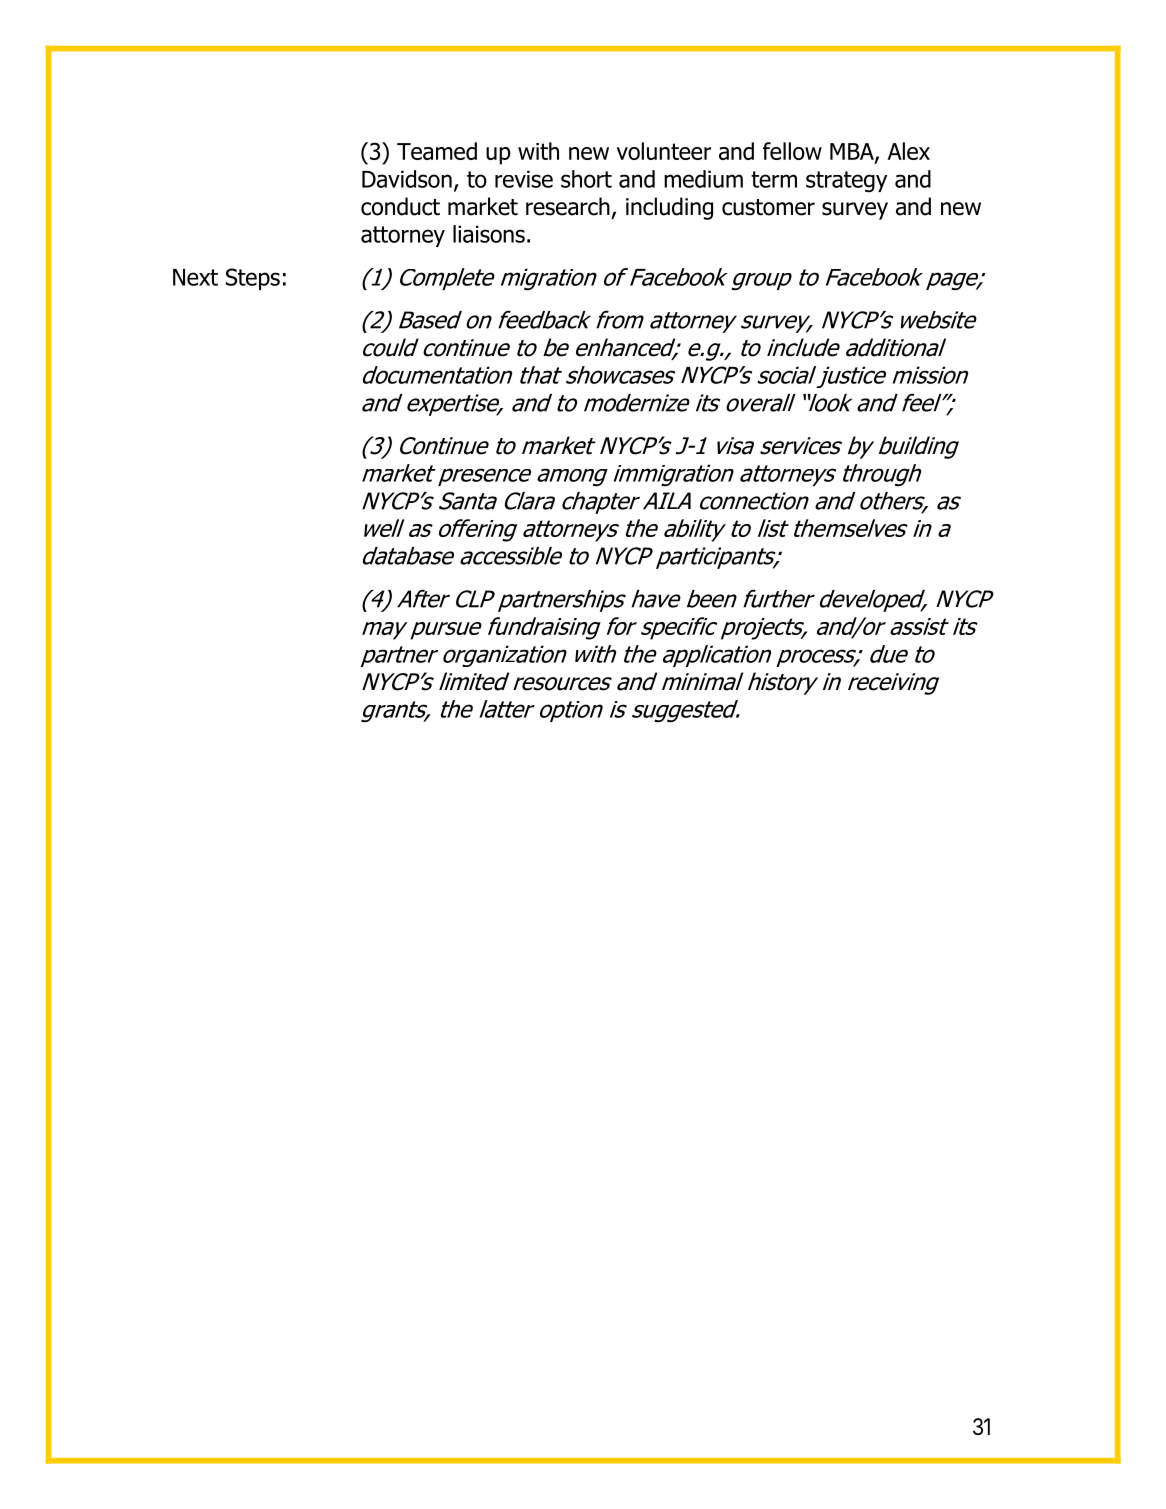  Describe the element at coordinates (195, 277) in the screenshot. I see `Next` at that location.
